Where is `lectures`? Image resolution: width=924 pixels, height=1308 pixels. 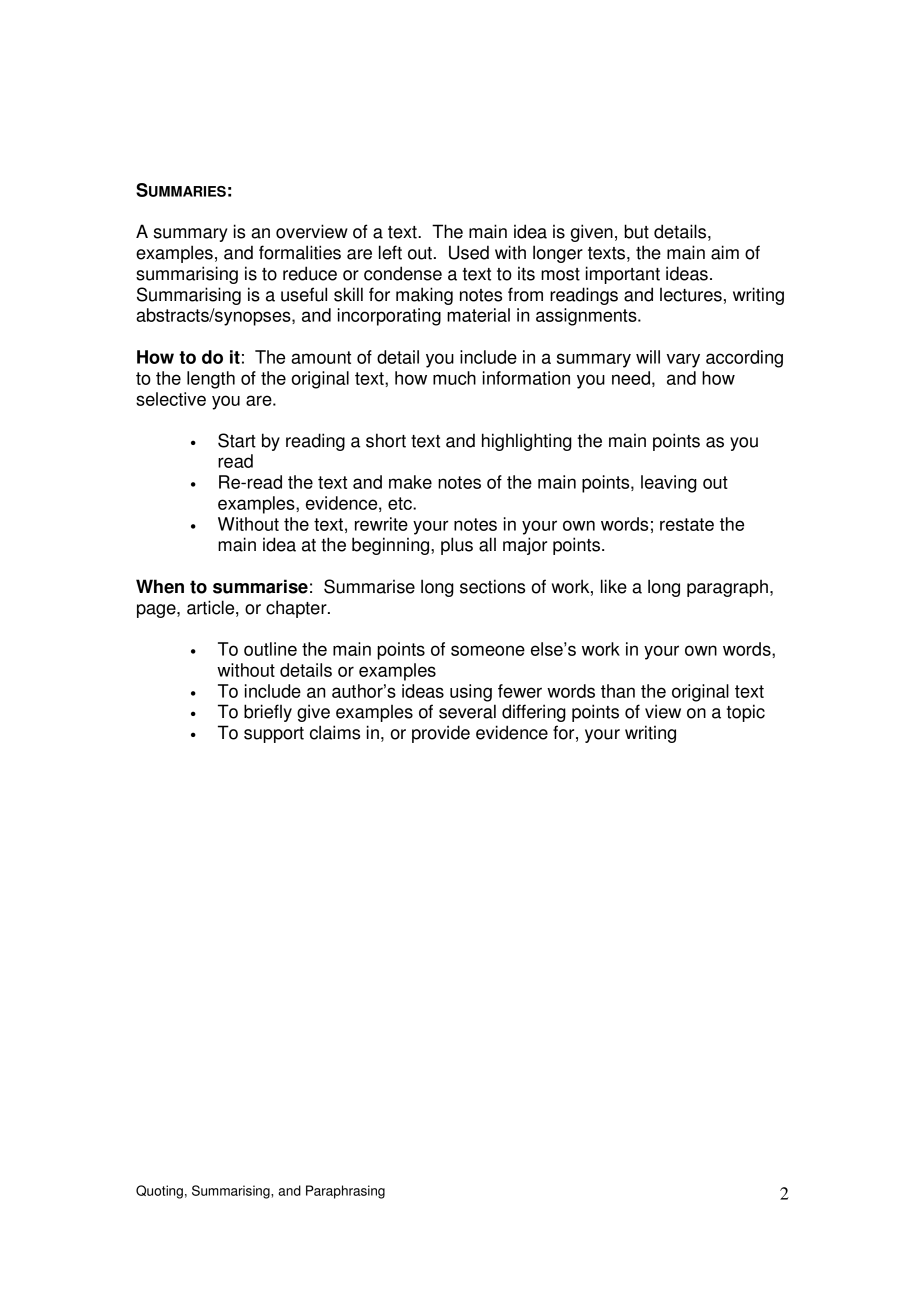 lectures is located at coordinates (691, 295).
